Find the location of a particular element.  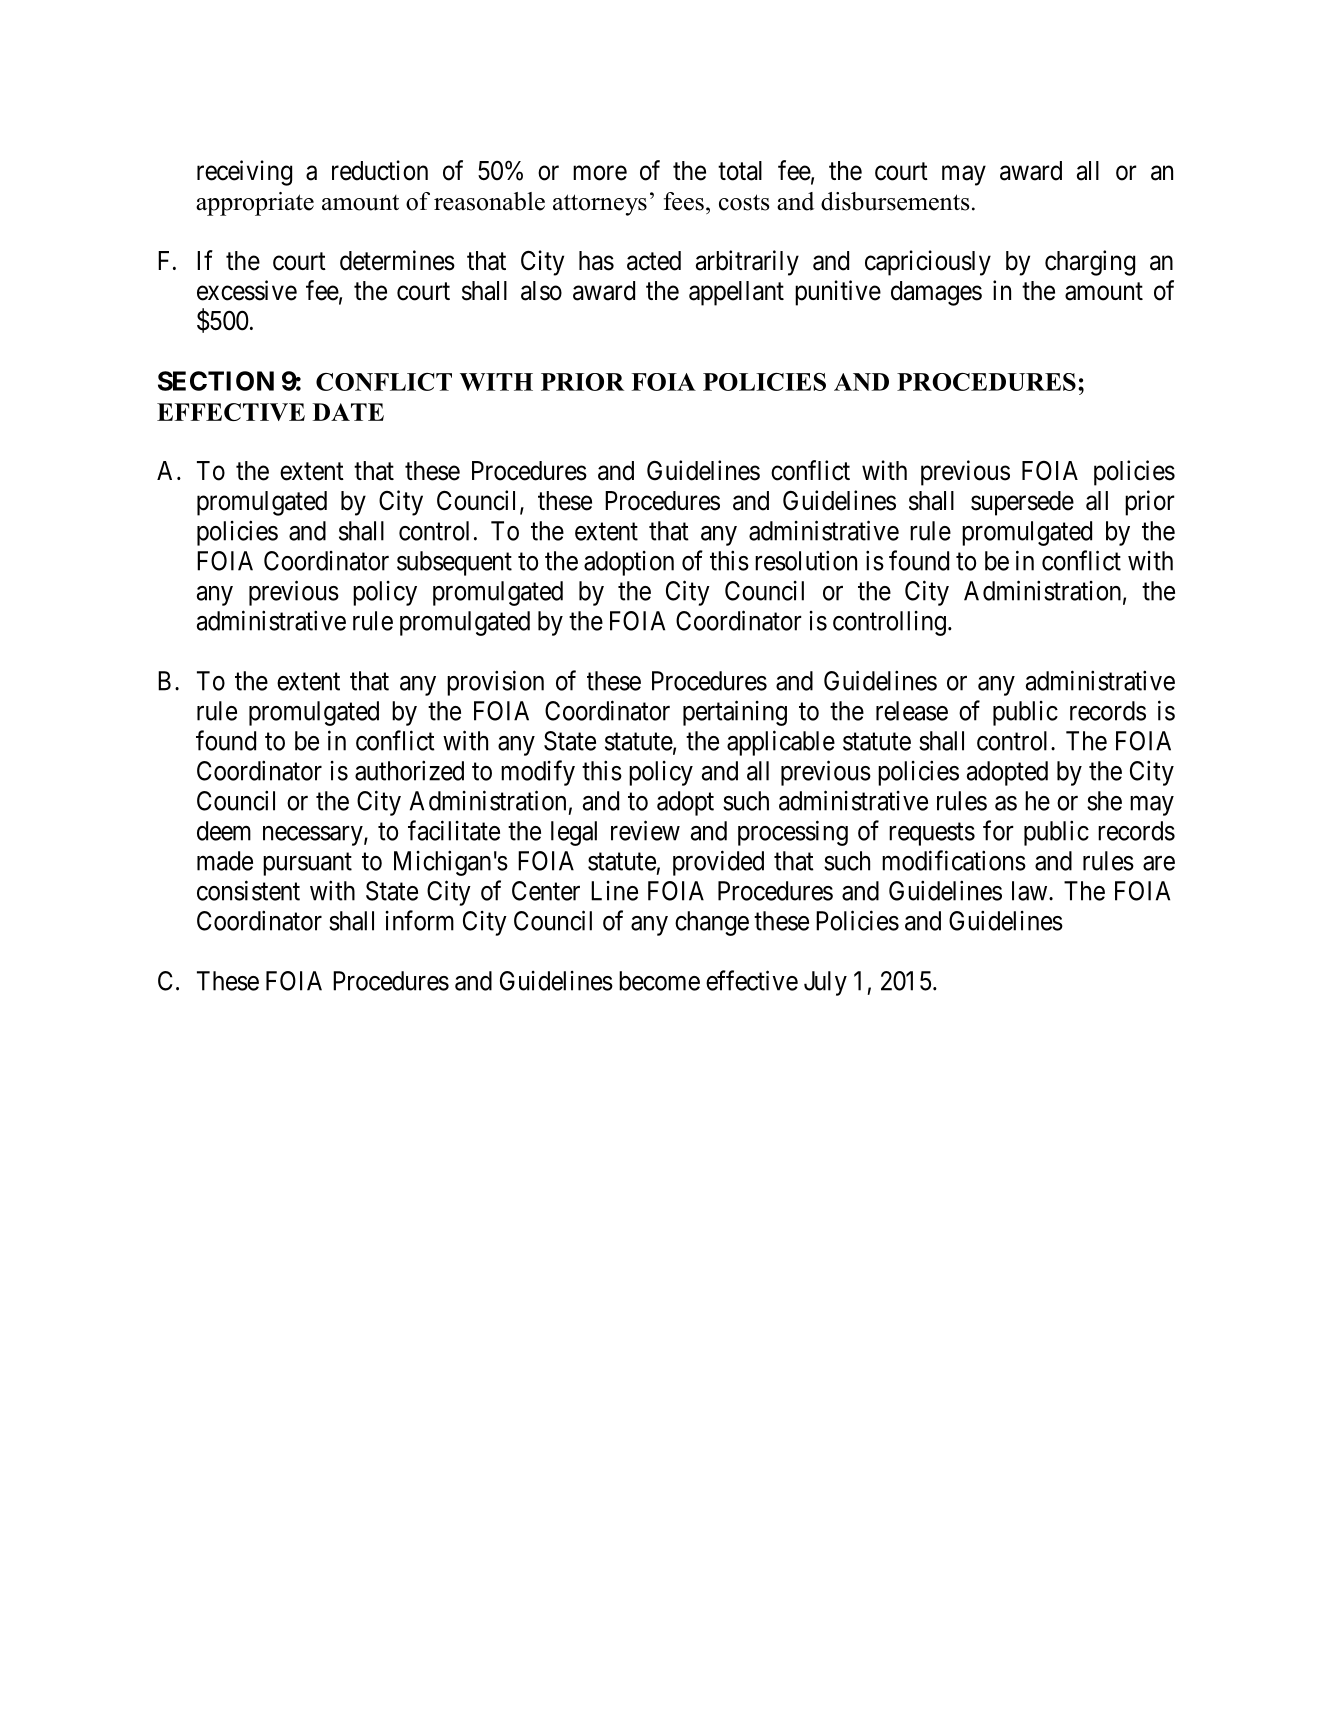

law is located at coordinates (1031, 891).
